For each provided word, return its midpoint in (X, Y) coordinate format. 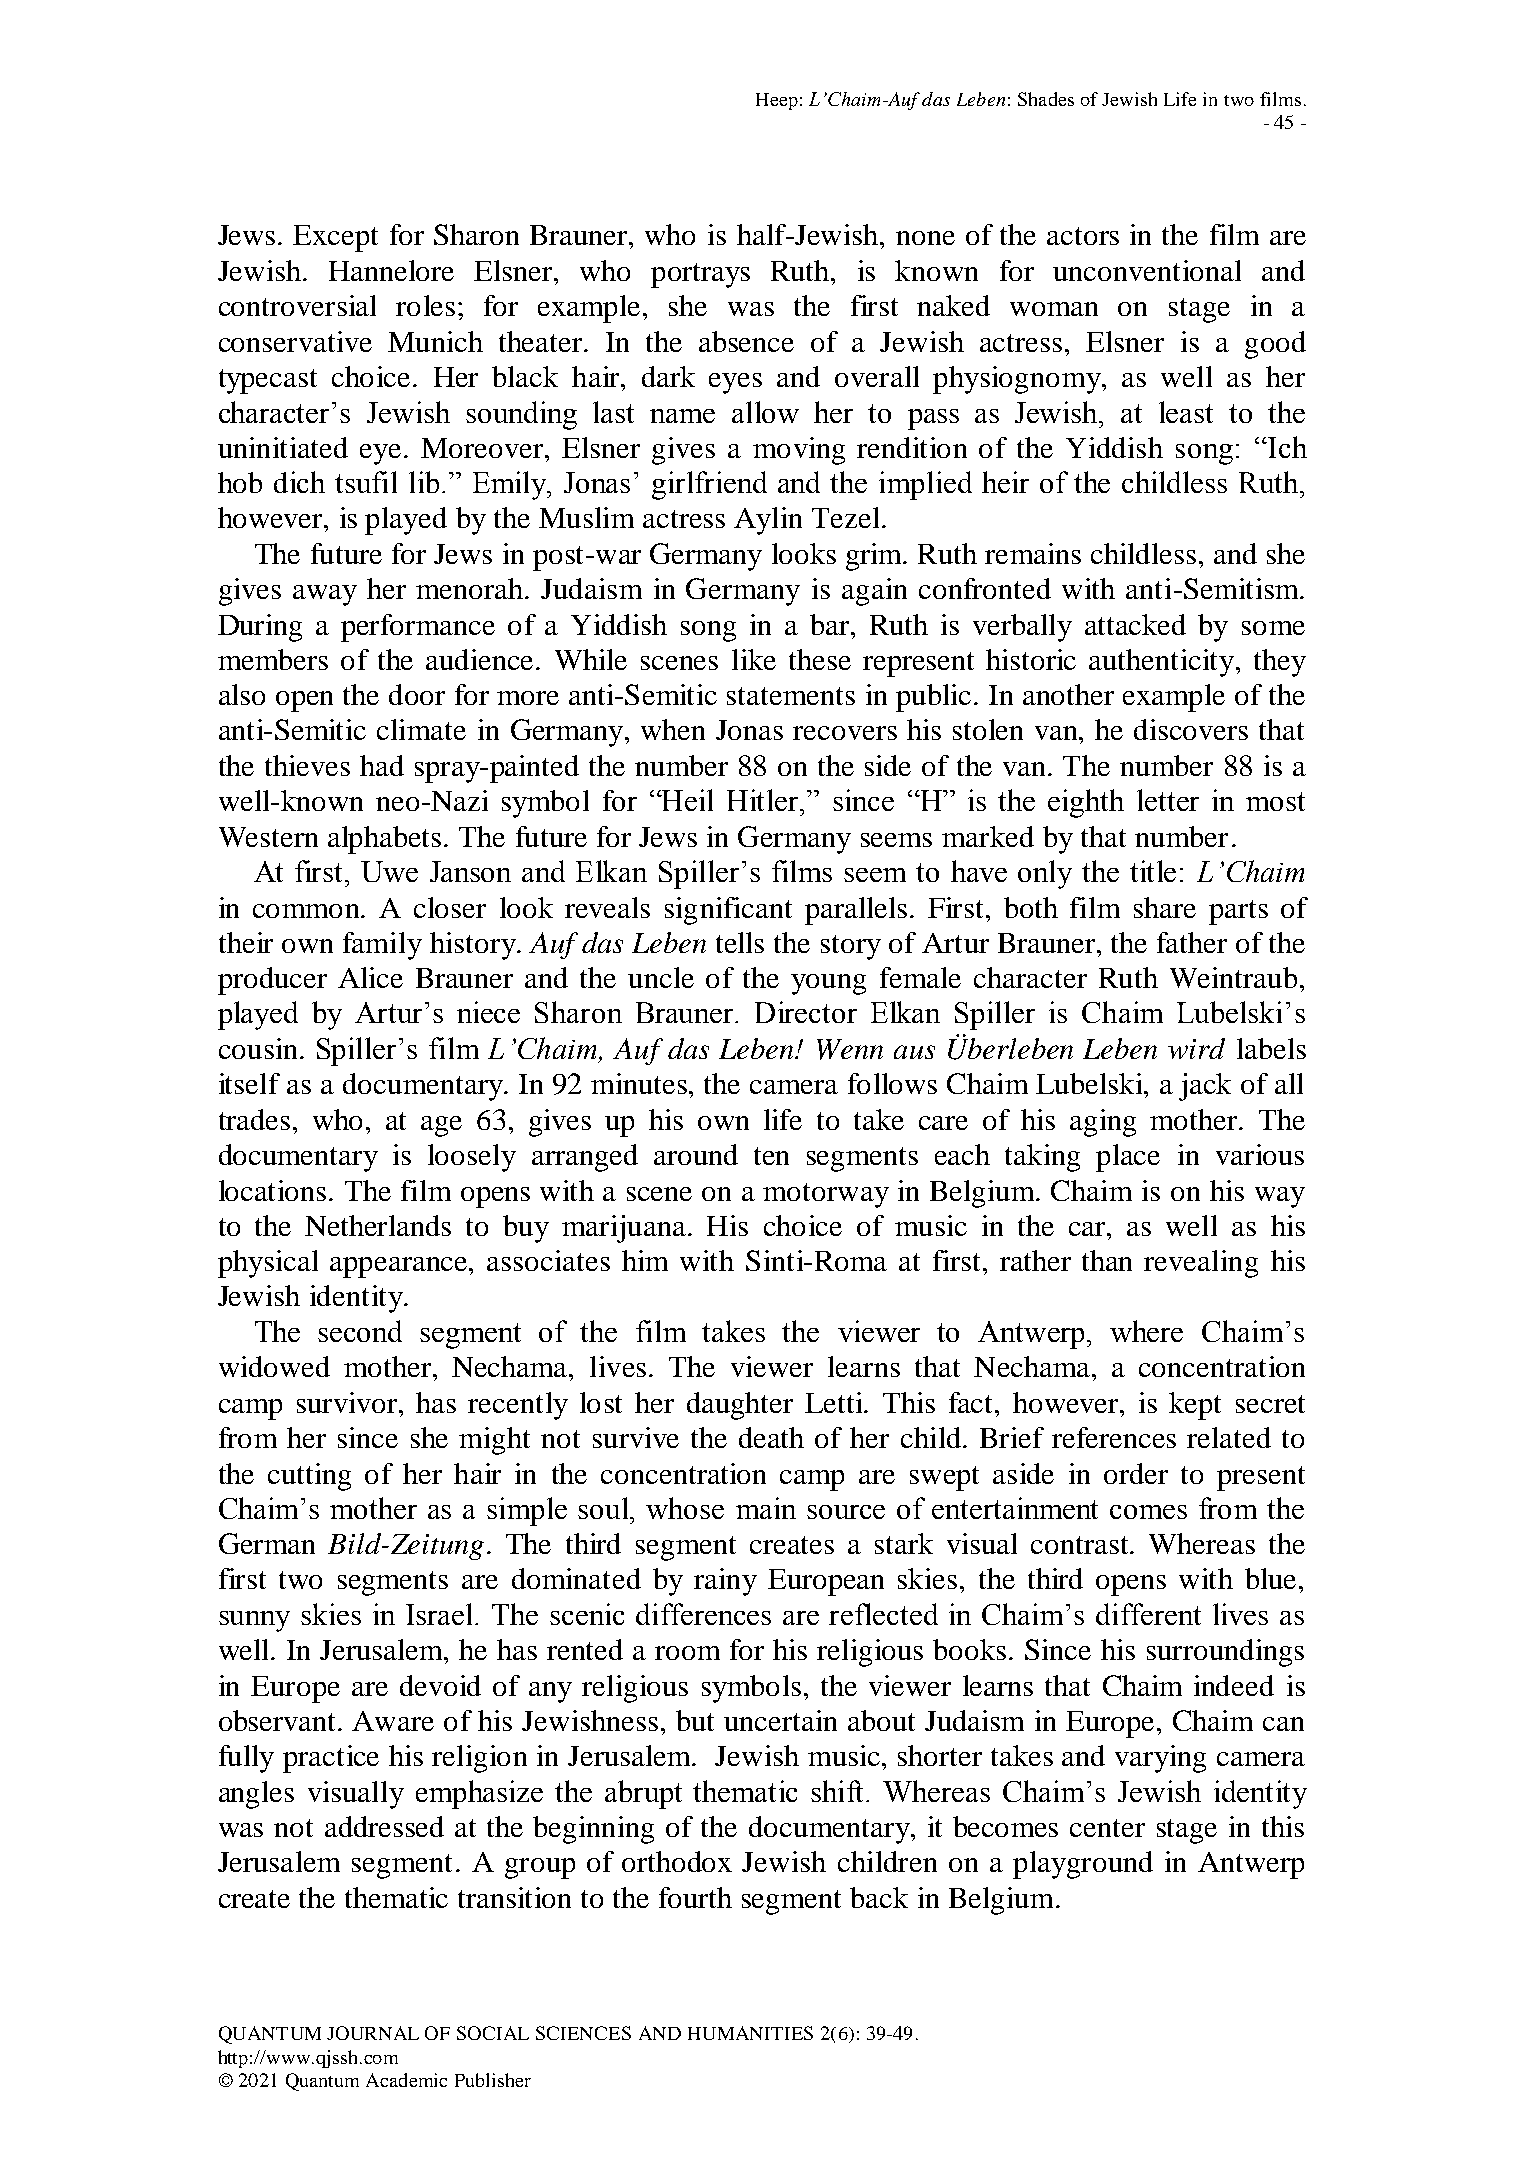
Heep (777, 101)
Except (335, 238)
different (1148, 1614)
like (754, 659)
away (325, 595)
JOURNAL (373, 2033)
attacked (1135, 624)
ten (771, 1156)
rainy (725, 1582)
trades (254, 1119)
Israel (441, 1614)
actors (1083, 236)
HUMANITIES (750, 2033)
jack (1205, 1087)
